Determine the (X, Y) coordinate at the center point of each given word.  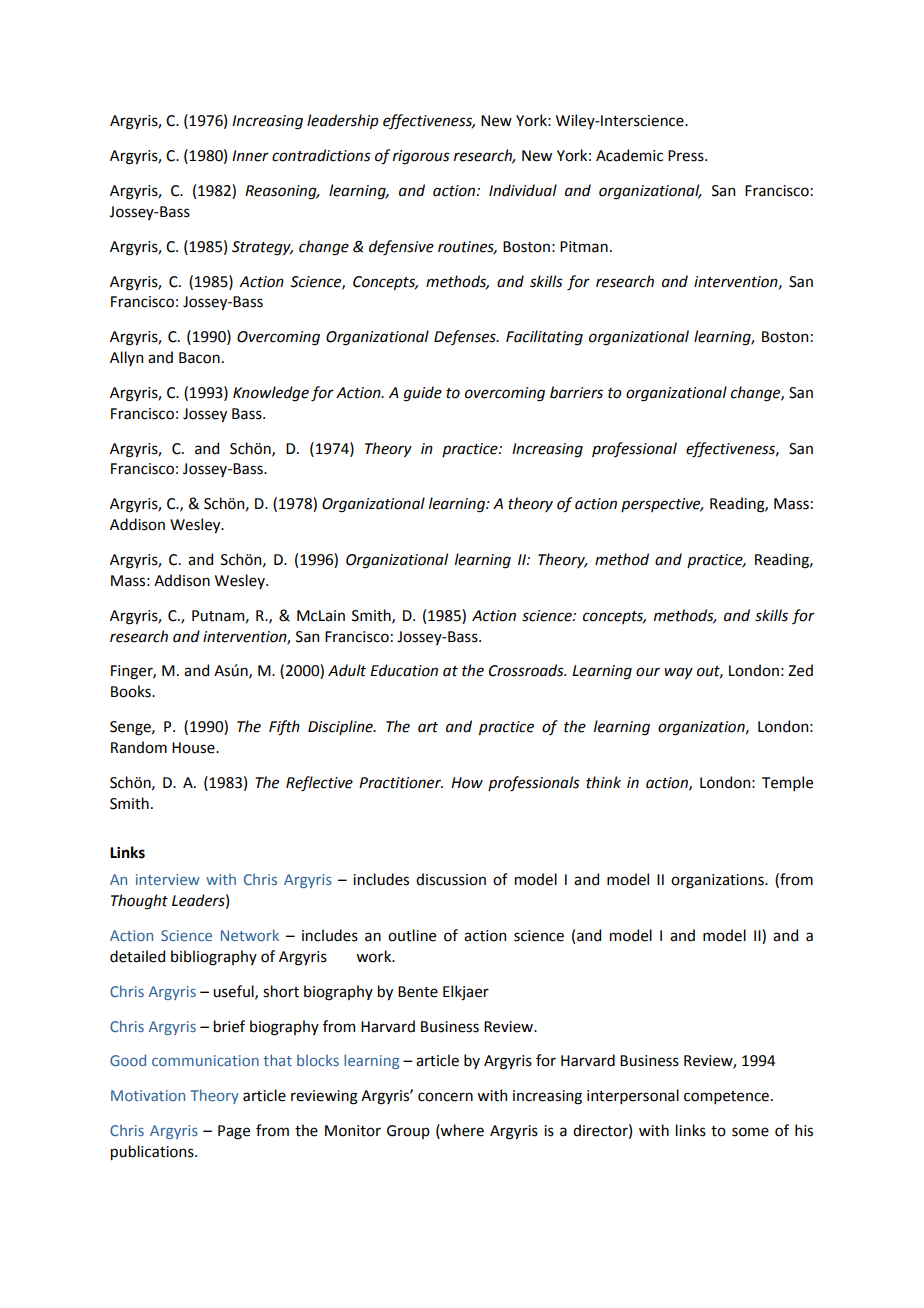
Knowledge (271, 394)
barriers (576, 392)
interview (168, 879)
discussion (451, 879)
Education (404, 670)
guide (423, 394)
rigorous (421, 157)
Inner (250, 156)
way (678, 673)
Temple (787, 783)
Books (132, 691)
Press (687, 156)
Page (234, 1132)
